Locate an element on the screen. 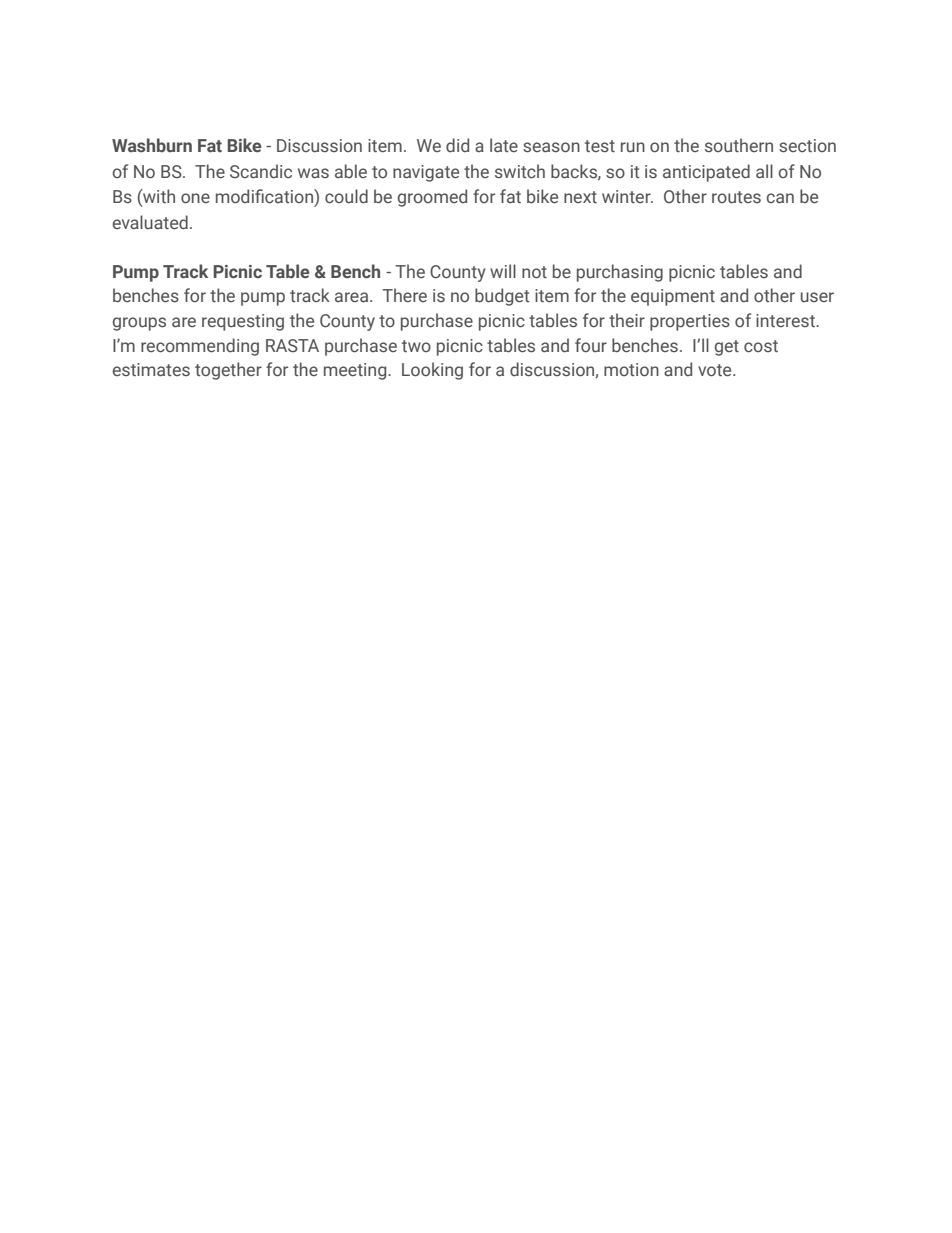 This screenshot has width=952, height=1233. Washburn is located at coordinates (152, 145).
